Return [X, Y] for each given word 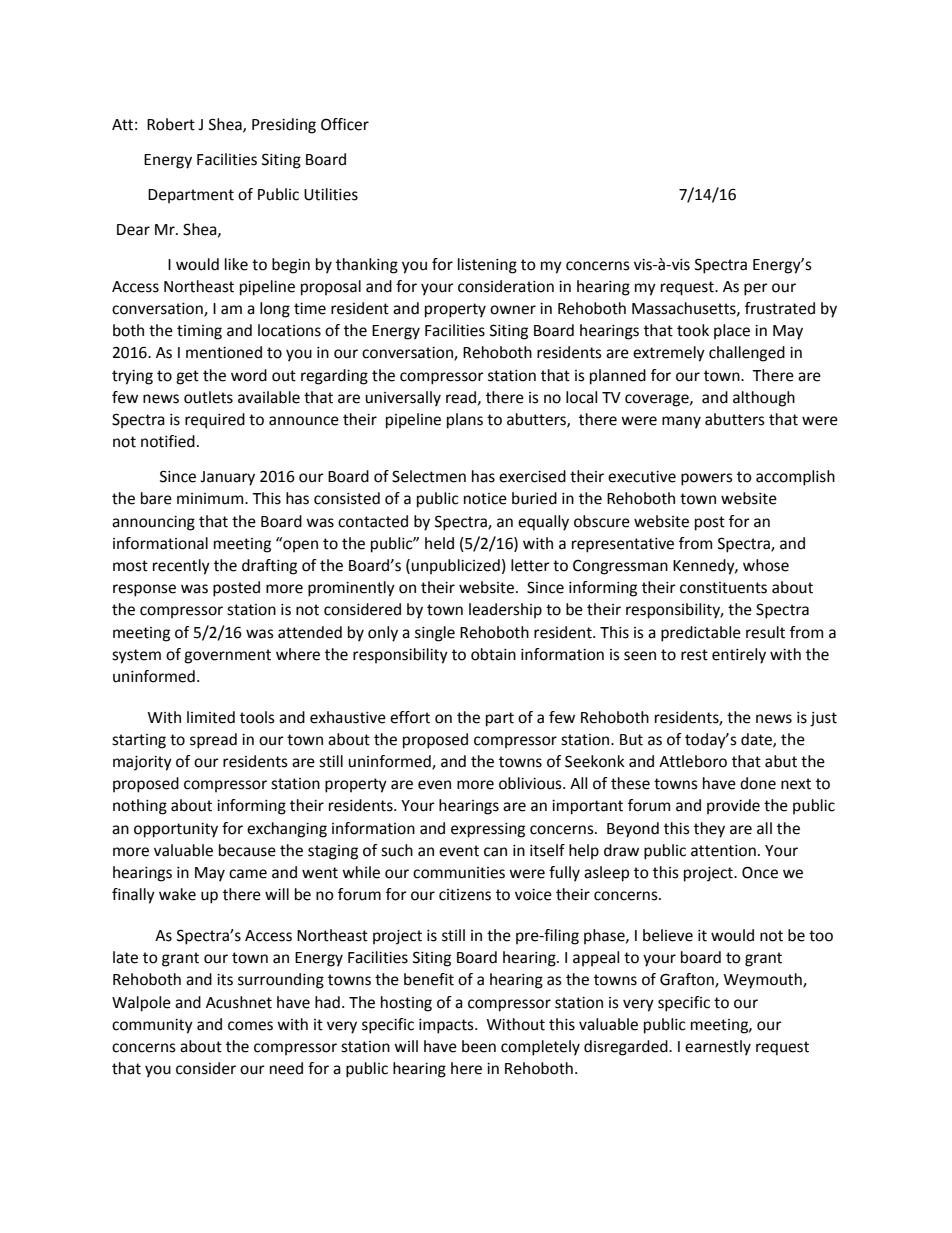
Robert [171, 124]
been [479, 1046]
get [187, 377]
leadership [505, 611]
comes [250, 1026]
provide [733, 807]
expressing [488, 830]
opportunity [176, 830]
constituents [723, 588]
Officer [345, 124]
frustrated [780, 308]
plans [465, 421]
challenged [747, 354]
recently [181, 567]
